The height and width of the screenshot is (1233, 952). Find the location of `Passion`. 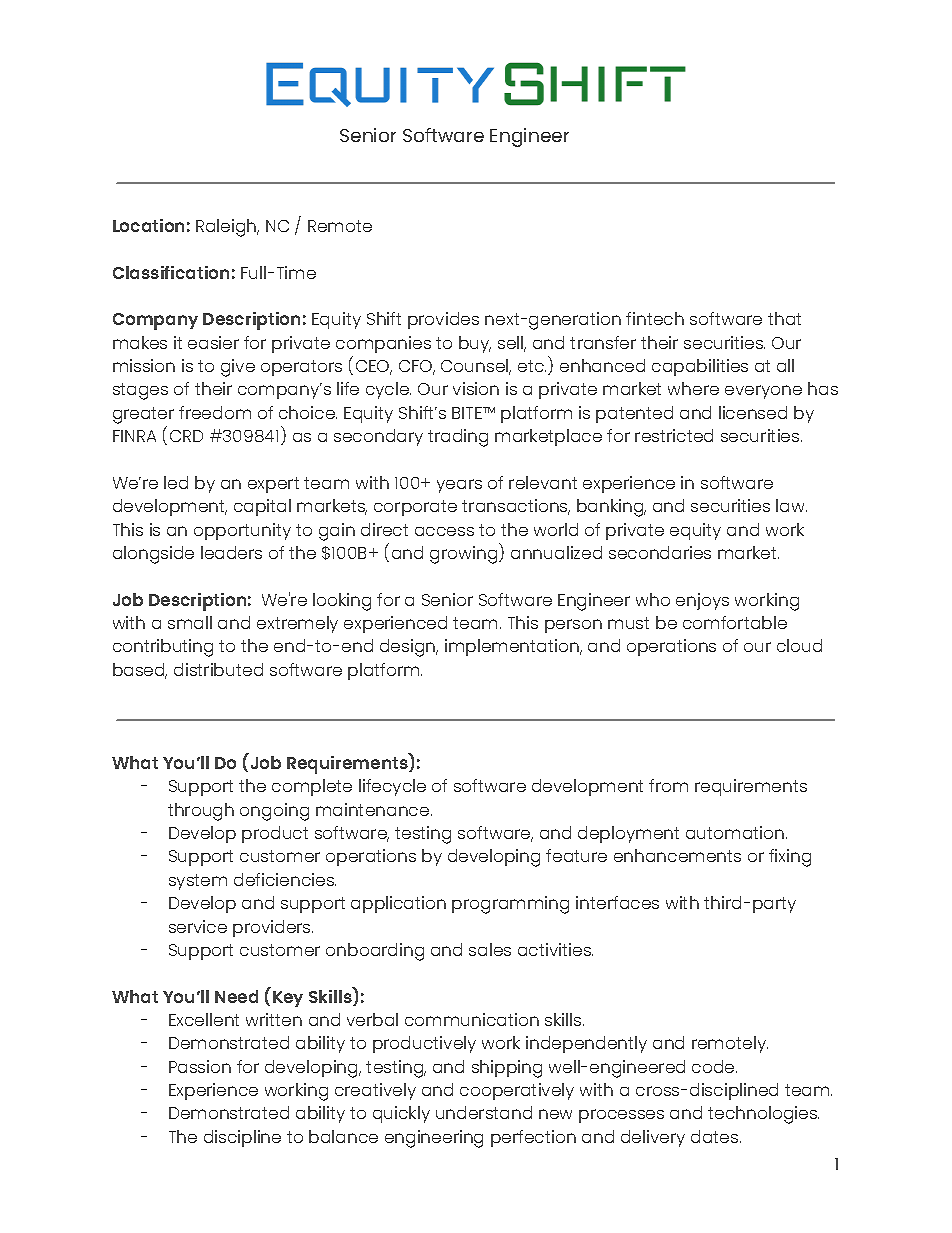

Passion is located at coordinates (200, 1066).
